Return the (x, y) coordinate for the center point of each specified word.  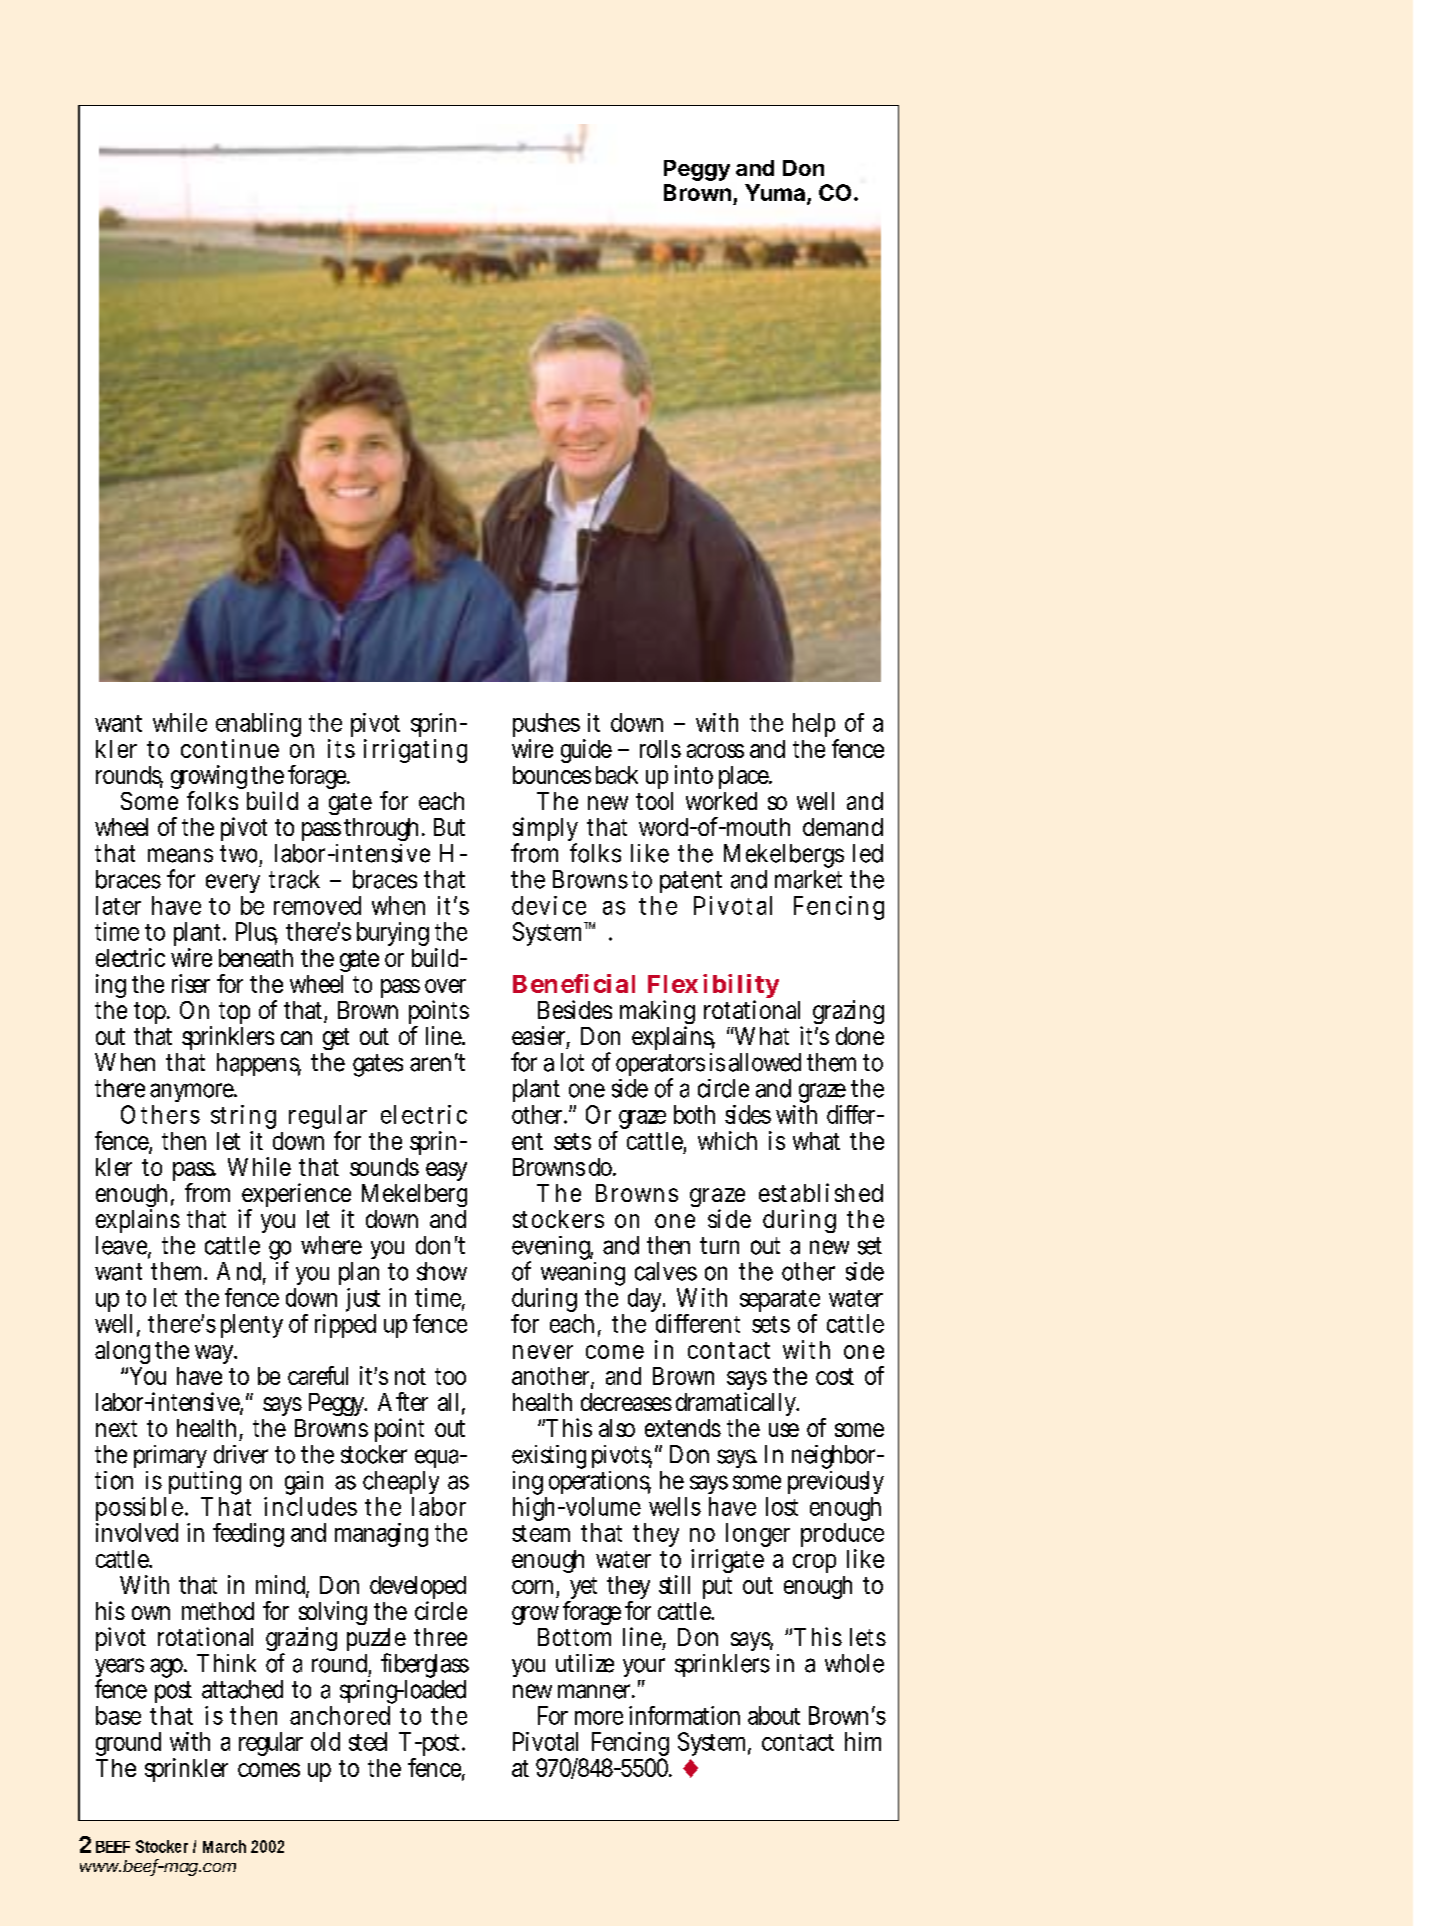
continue (230, 748)
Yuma (775, 192)
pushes (548, 726)
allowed (768, 1062)
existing (549, 1458)
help (816, 726)
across (715, 751)
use (784, 1430)
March (224, 1846)
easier (541, 1037)
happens (259, 1064)
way (216, 1354)
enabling (258, 726)
